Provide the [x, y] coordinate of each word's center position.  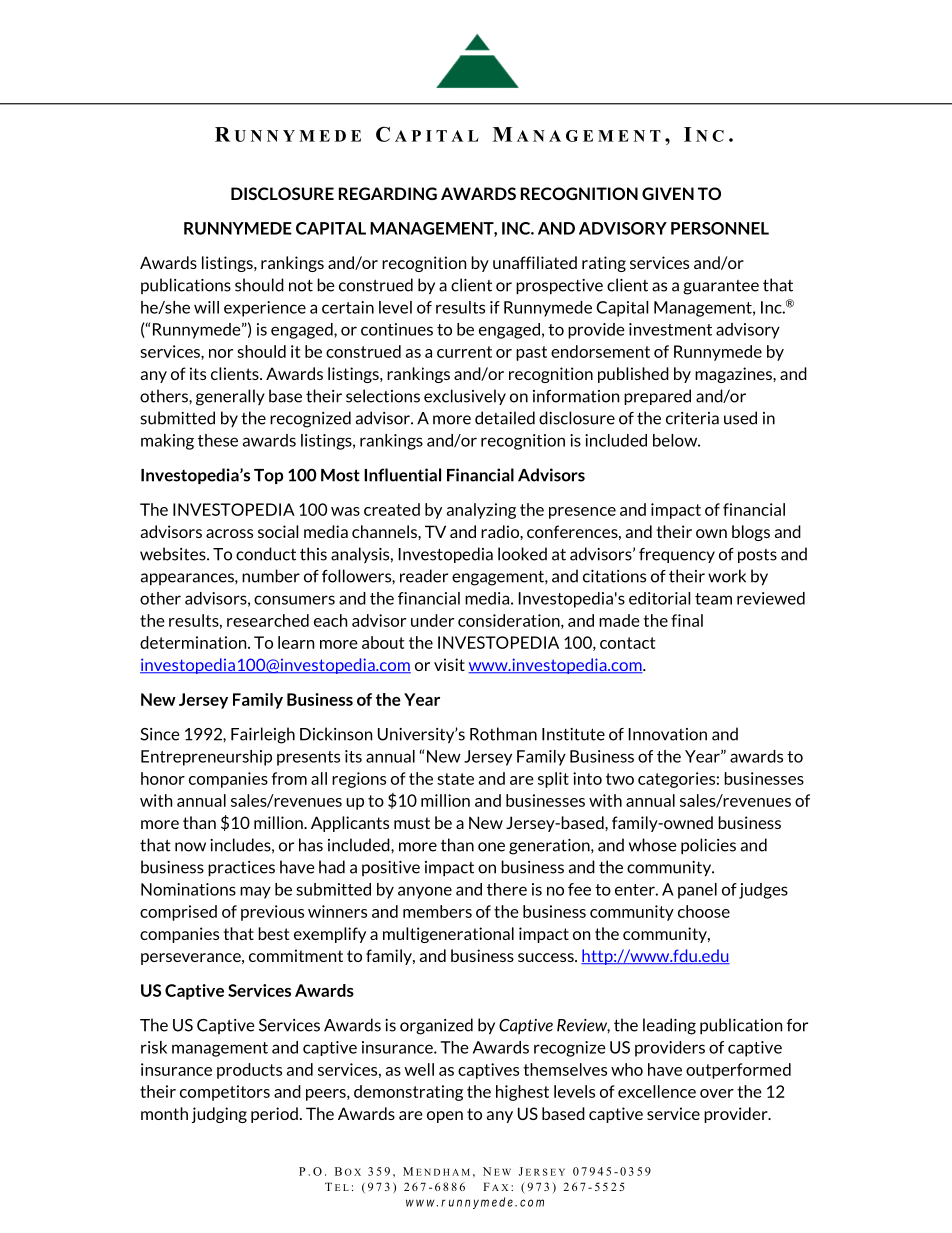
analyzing [481, 511]
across [229, 533]
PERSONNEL [720, 228]
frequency [677, 555]
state [455, 779]
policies [708, 846]
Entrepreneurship [206, 758]
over [717, 1093]
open [445, 1117]
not [301, 285]
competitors [225, 1093]
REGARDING [388, 193]
